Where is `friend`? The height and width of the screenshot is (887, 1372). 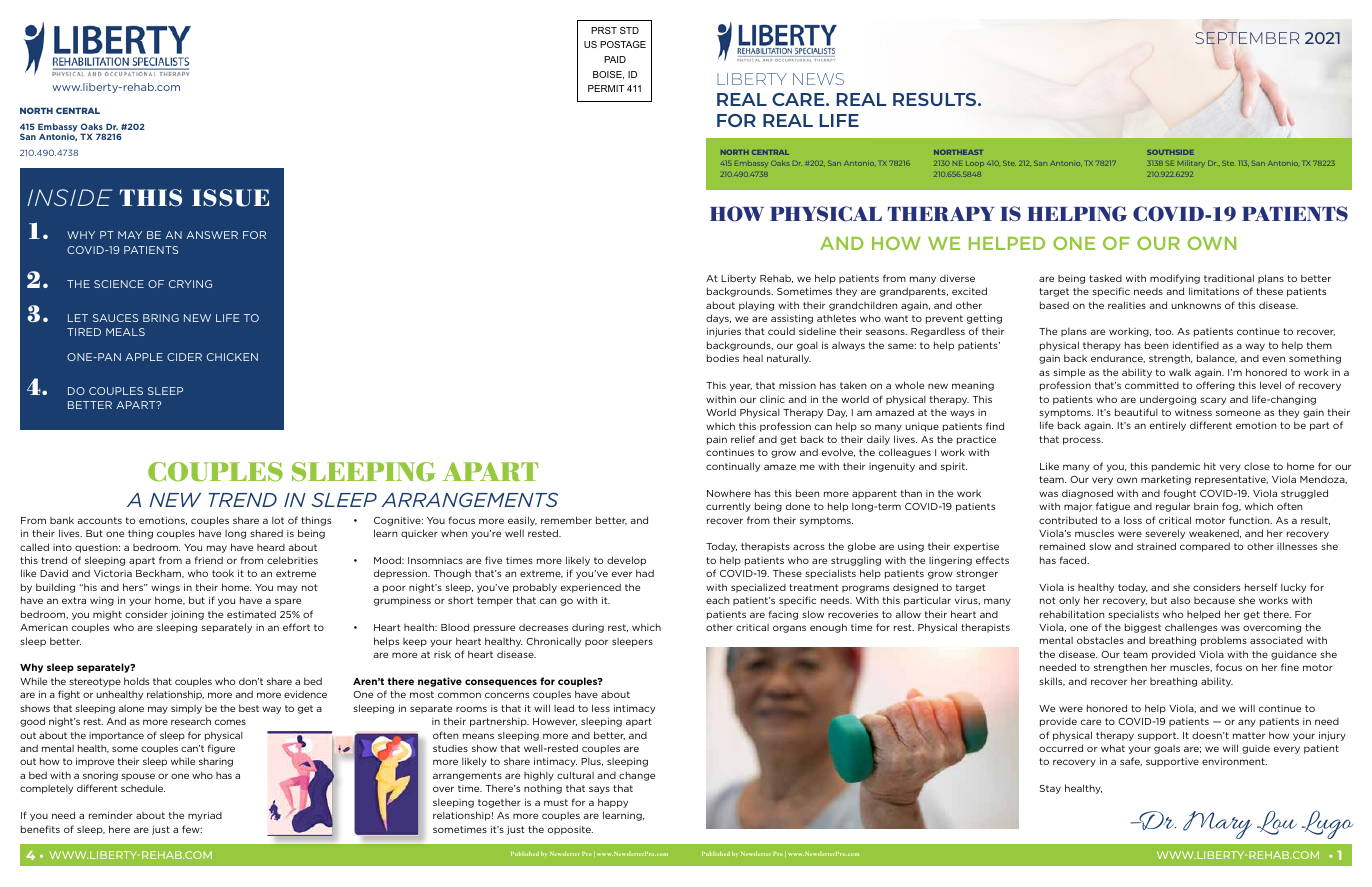
friend is located at coordinates (209, 560).
